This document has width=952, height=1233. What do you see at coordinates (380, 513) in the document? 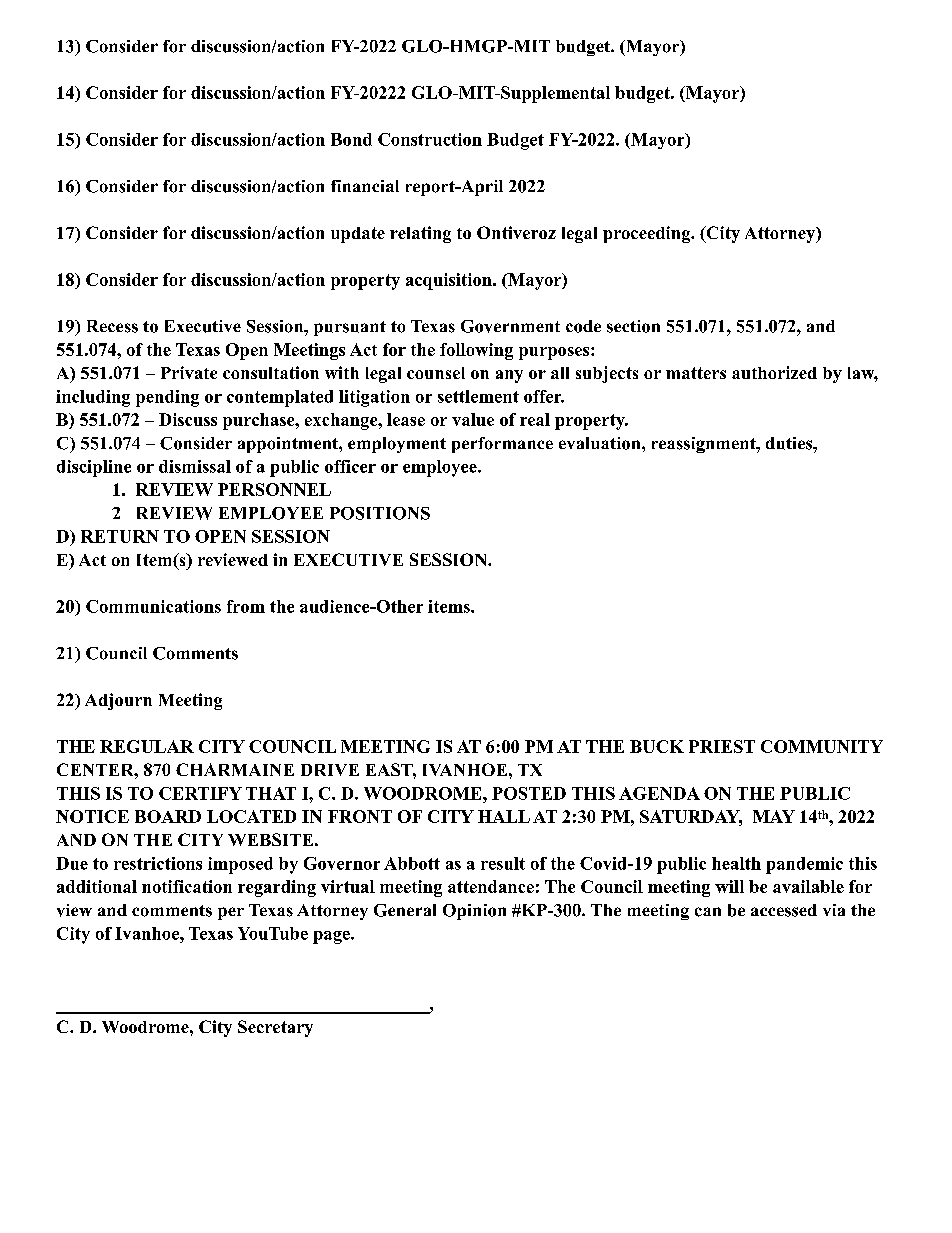
I see `POSITIONS` at bounding box center [380, 513].
